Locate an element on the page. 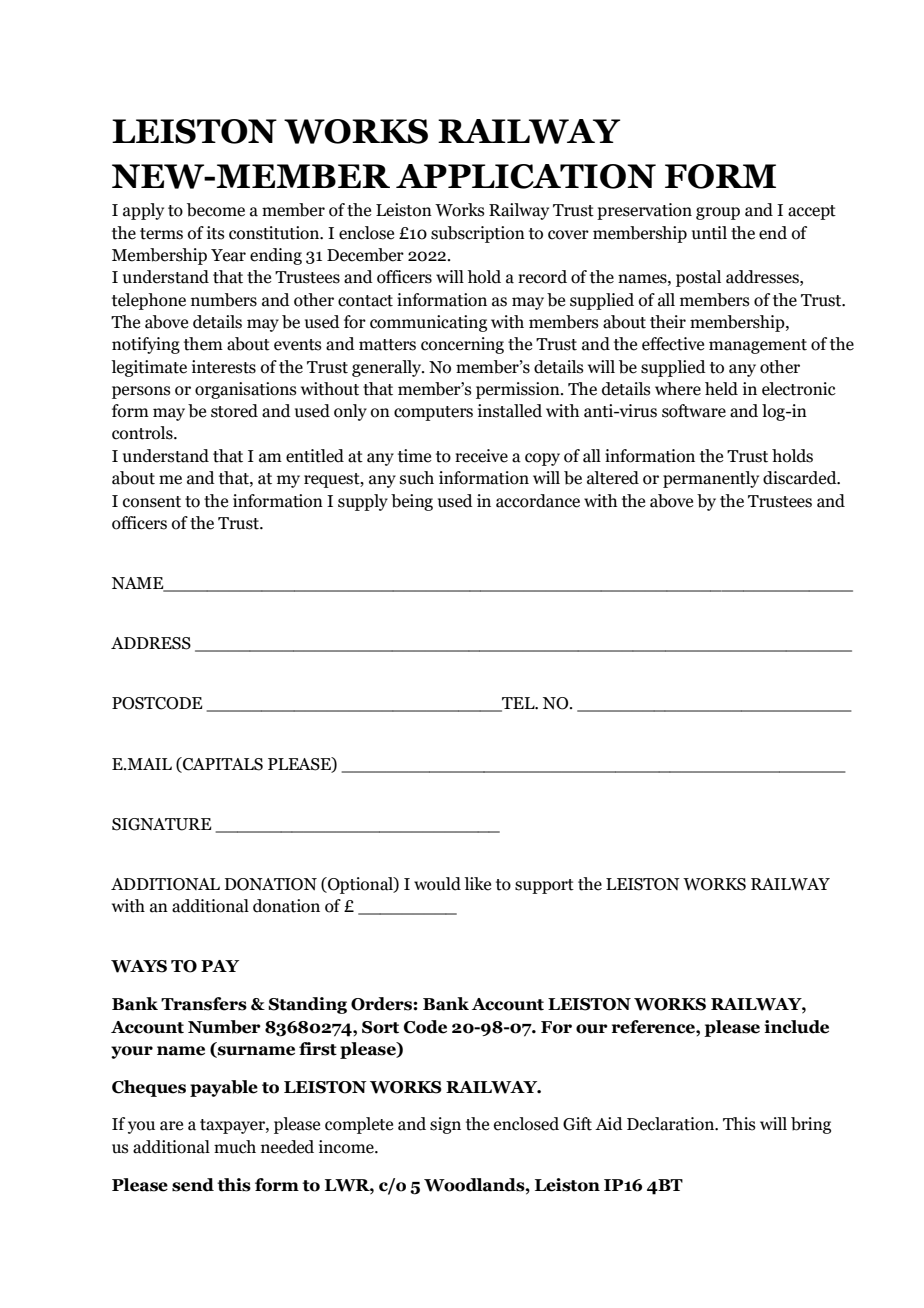 Image resolution: width=924 pixels, height=1308 pixels. bring is located at coordinates (811, 1125).
